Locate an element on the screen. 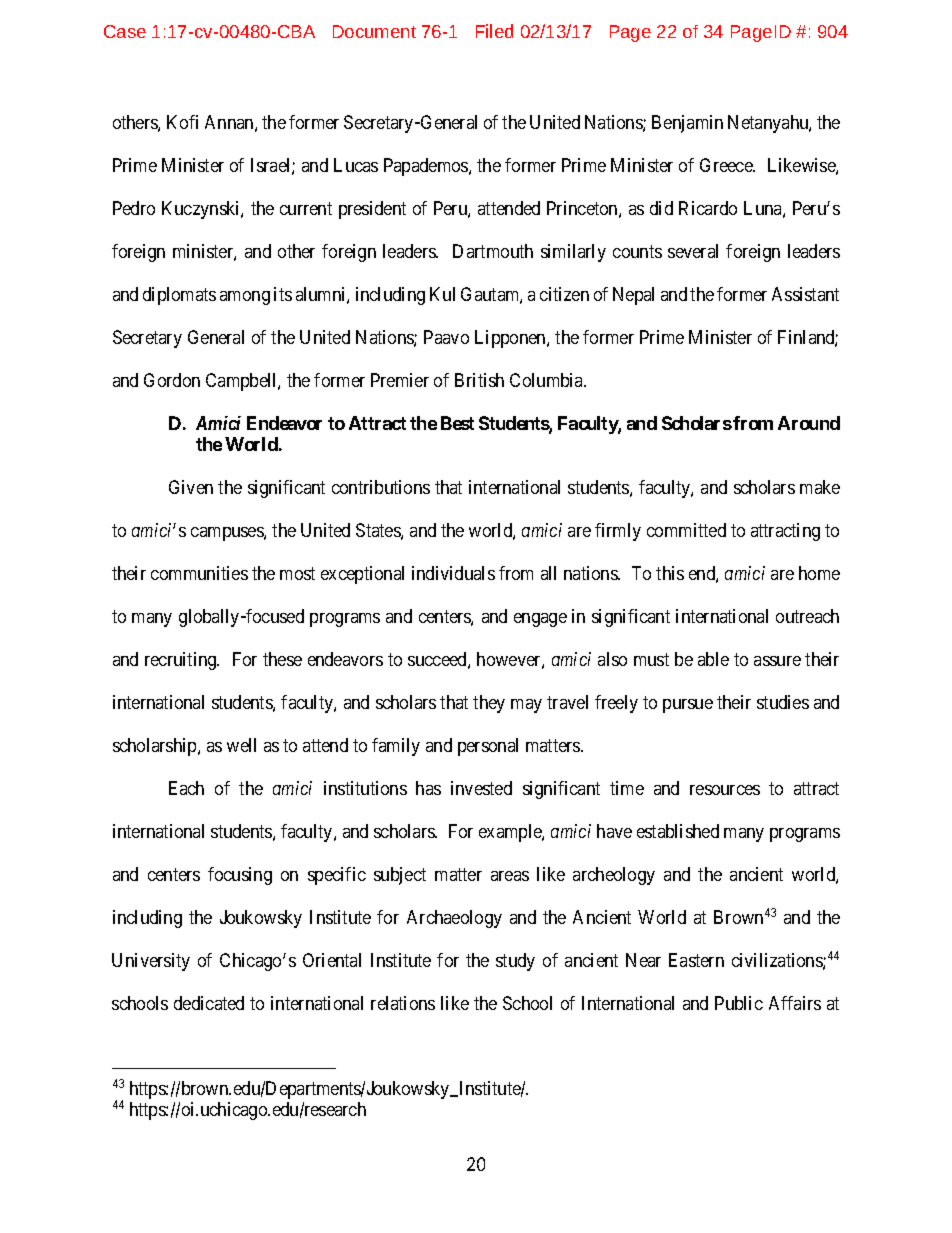 The width and height of the screenshot is (952, 1233). resources is located at coordinates (725, 790).
